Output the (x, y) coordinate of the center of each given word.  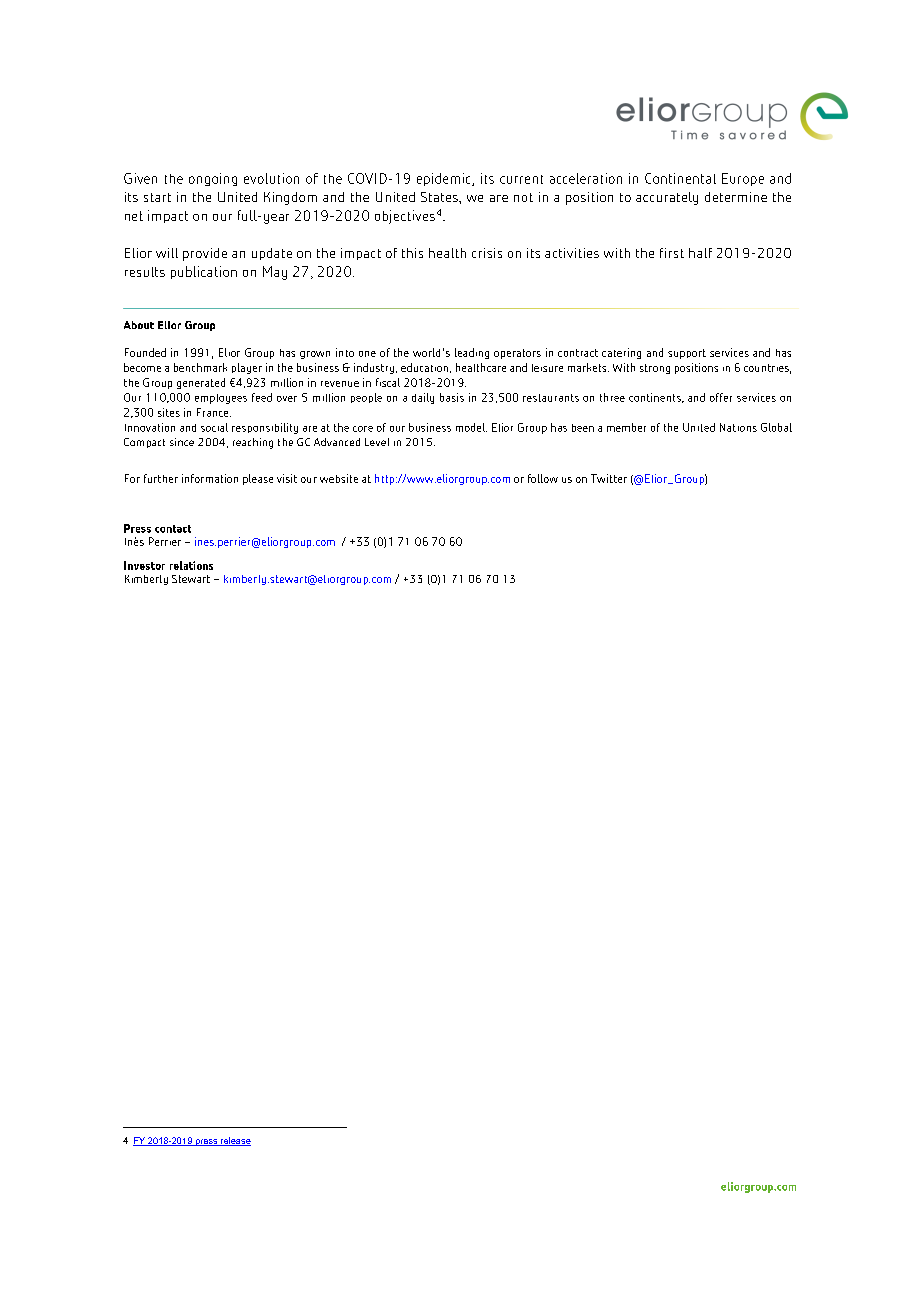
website (339, 478)
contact (173, 529)
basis (452, 397)
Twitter (609, 478)
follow (543, 478)
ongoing (213, 179)
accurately (667, 198)
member (626, 427)
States (440, 197)
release (235, 1141)
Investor (144, 565)
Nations (738, 427)
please (258, 479)
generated (201, 383)
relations (191, 565)
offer (721, 397)
